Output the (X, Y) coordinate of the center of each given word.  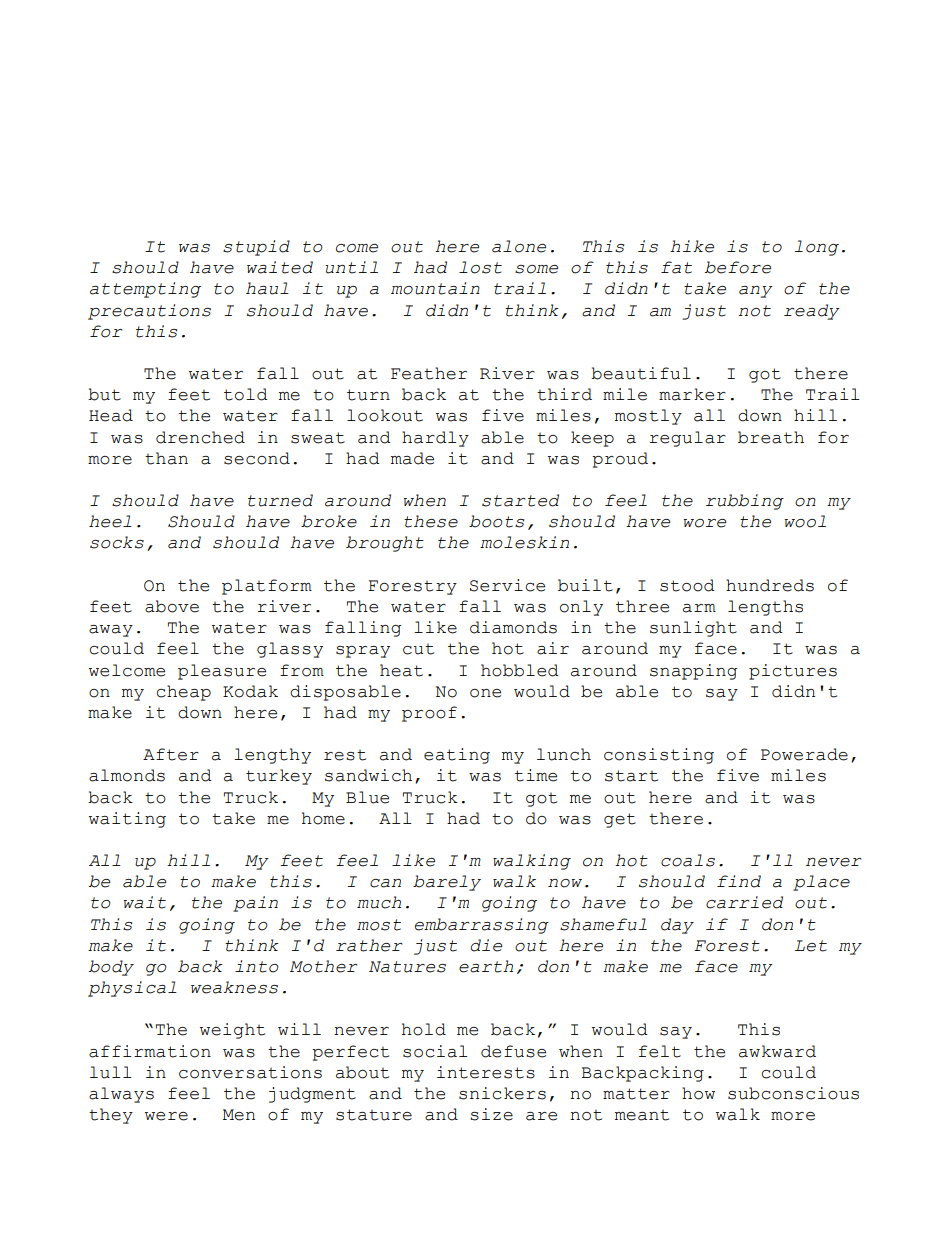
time (536, 775)
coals (688, 860)
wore (704, 523)
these (431, 521)
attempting (145, 290)
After (171, 754)
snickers (502, 1093)
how (698, 1093)
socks (117, 542)
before (738, 267)
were (166, 1116)
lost (480, 267)
